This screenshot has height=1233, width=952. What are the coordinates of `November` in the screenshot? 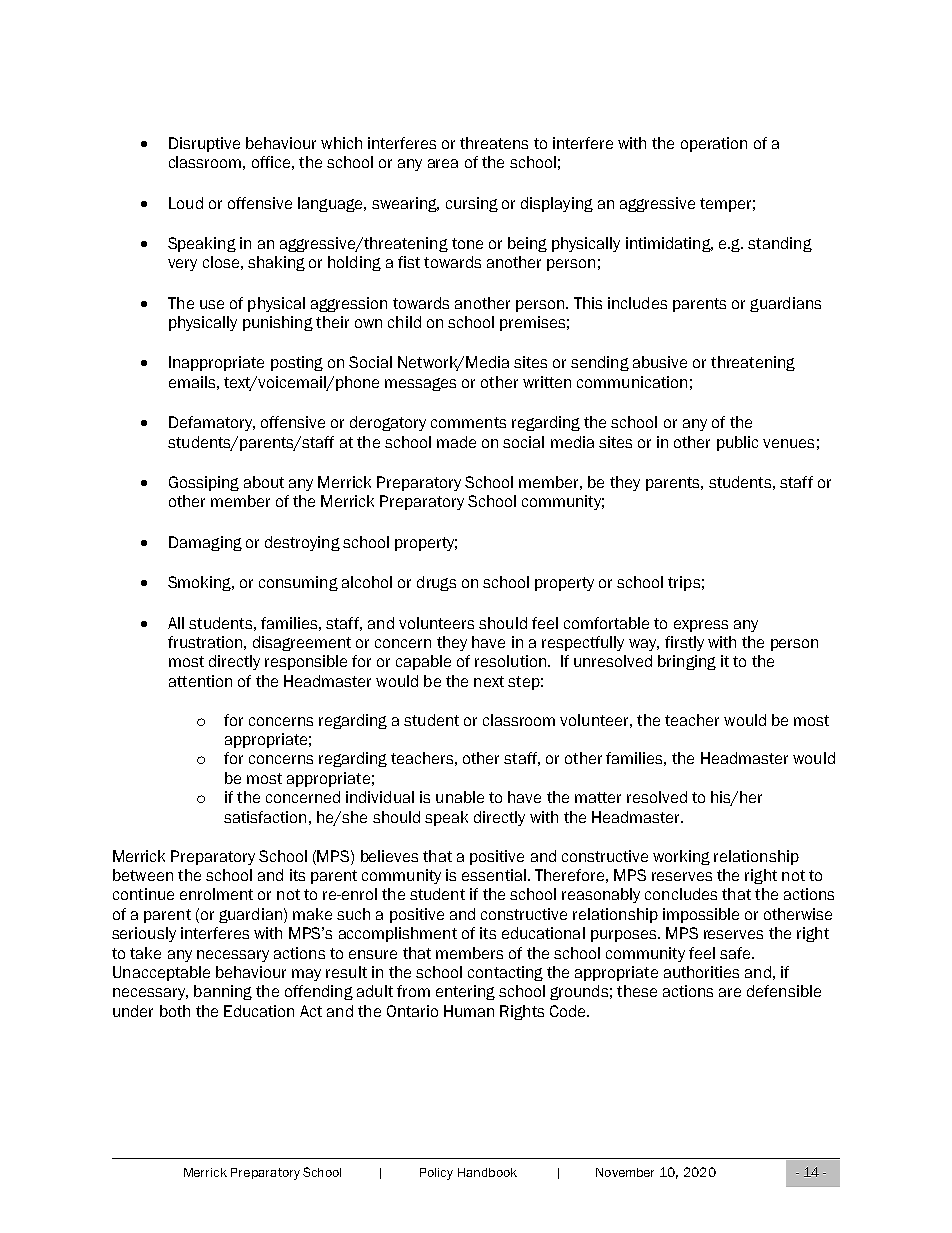 It's located at (625, 1172).
